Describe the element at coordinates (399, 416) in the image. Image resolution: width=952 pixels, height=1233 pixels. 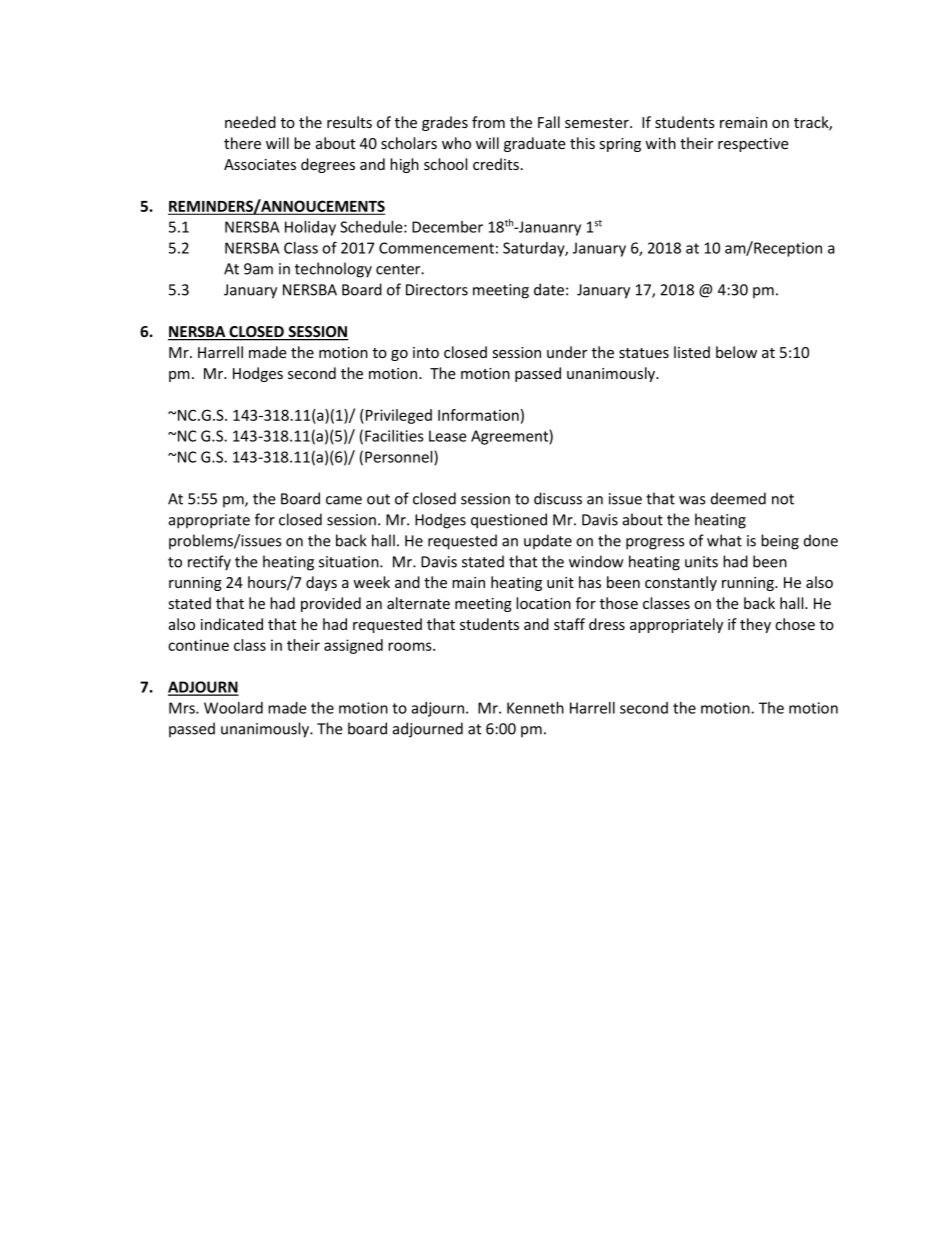
I see `Privileged` at that location.
